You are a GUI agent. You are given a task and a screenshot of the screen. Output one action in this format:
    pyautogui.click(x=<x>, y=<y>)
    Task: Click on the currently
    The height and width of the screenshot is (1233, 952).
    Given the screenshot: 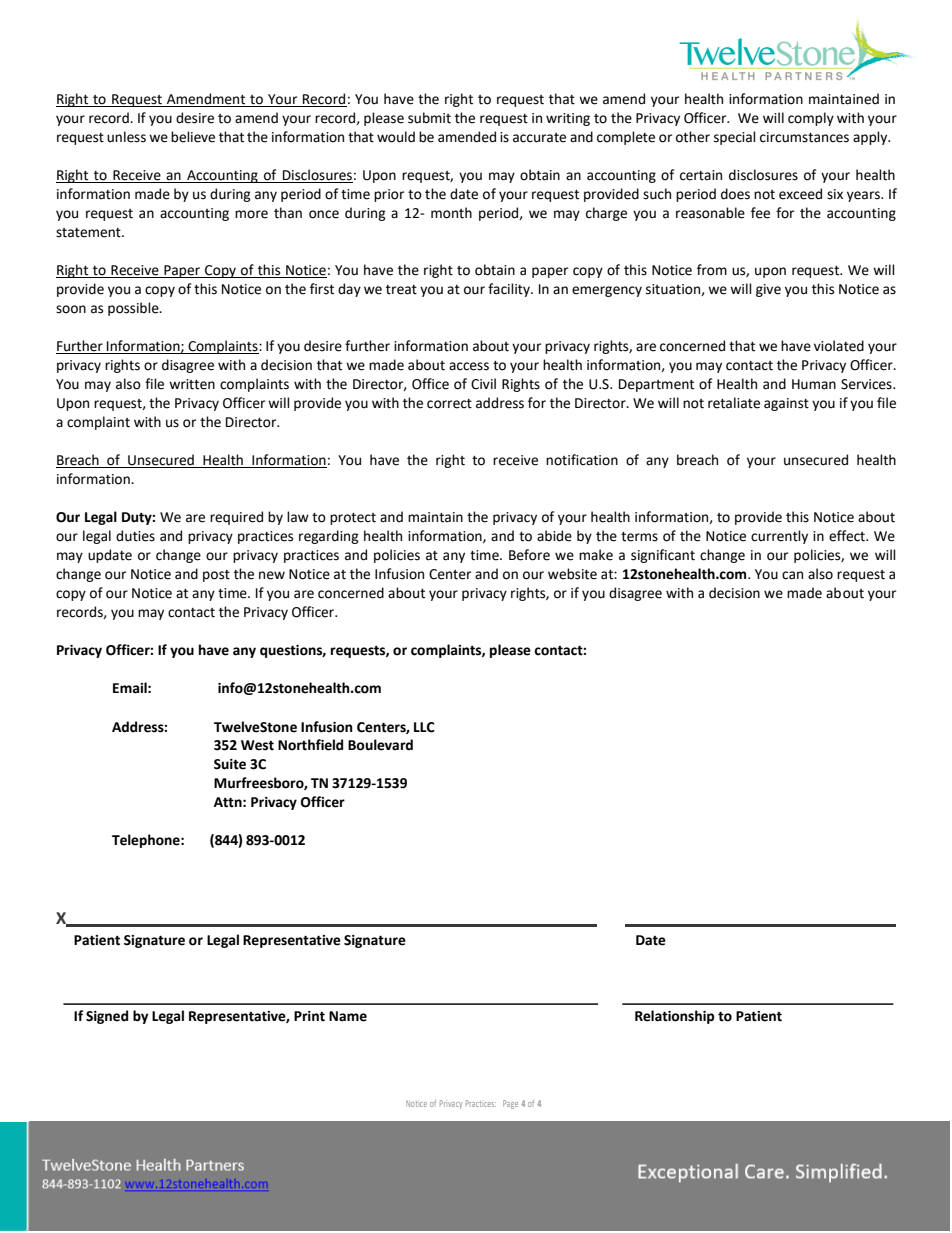 What is the action you would take?
    pyautogui.click(x=779, y=537)
